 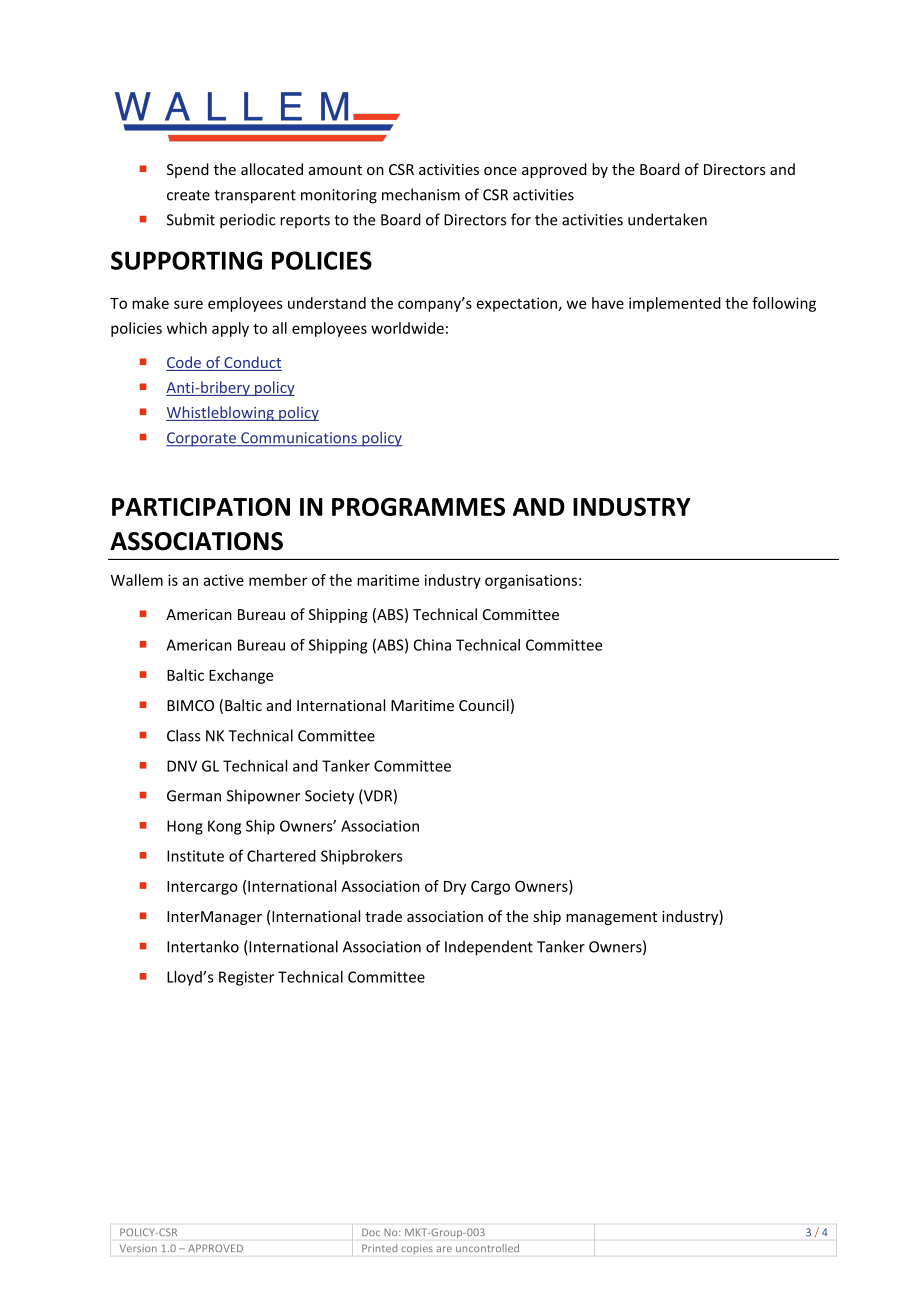 What do you see at coordinates (487, 1248) in the image?
I see `uncontrolled` at bounding box center [487, 1248].
